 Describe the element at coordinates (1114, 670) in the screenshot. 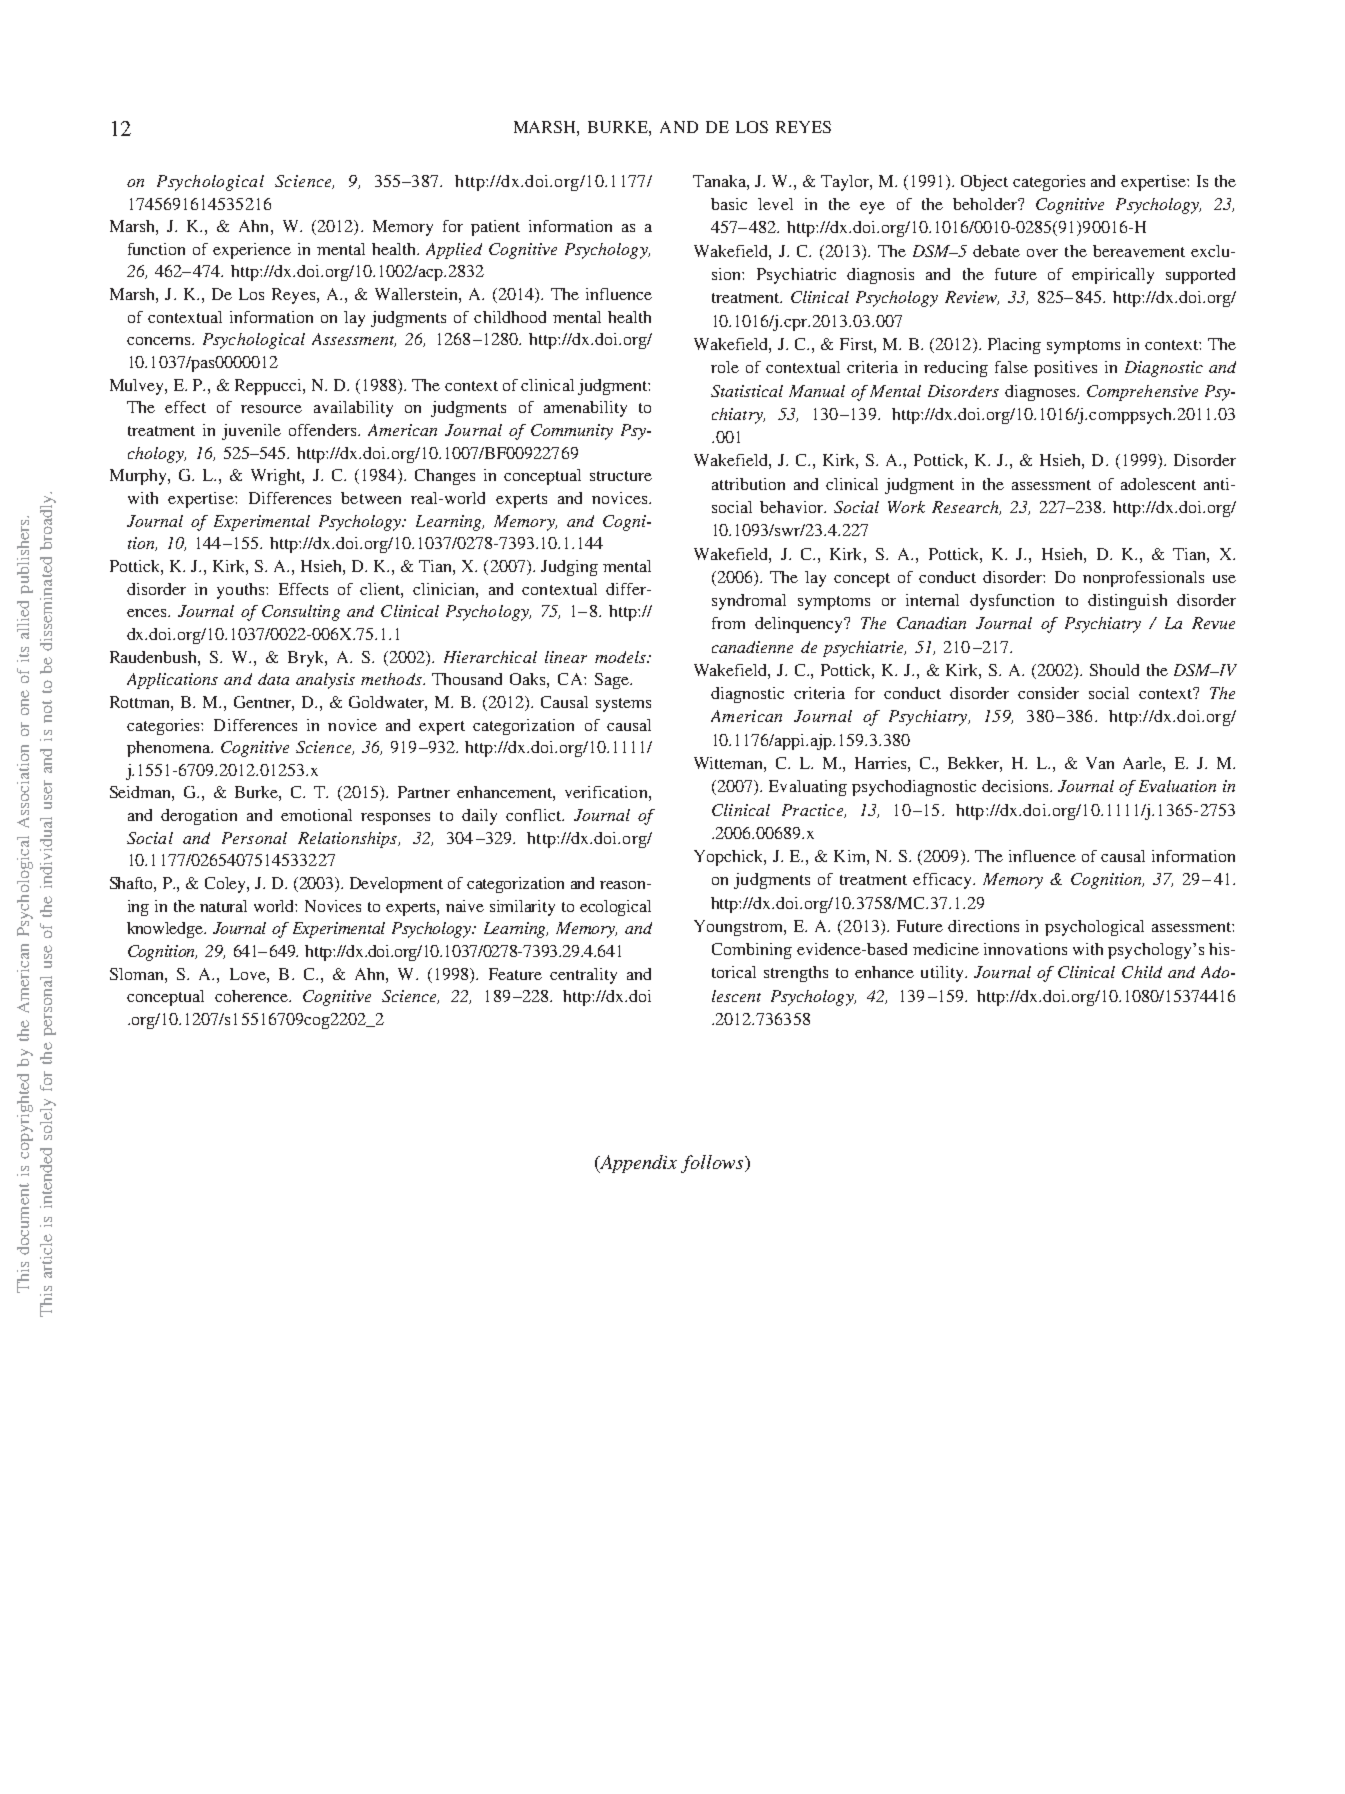

I see `Should` at that location.
